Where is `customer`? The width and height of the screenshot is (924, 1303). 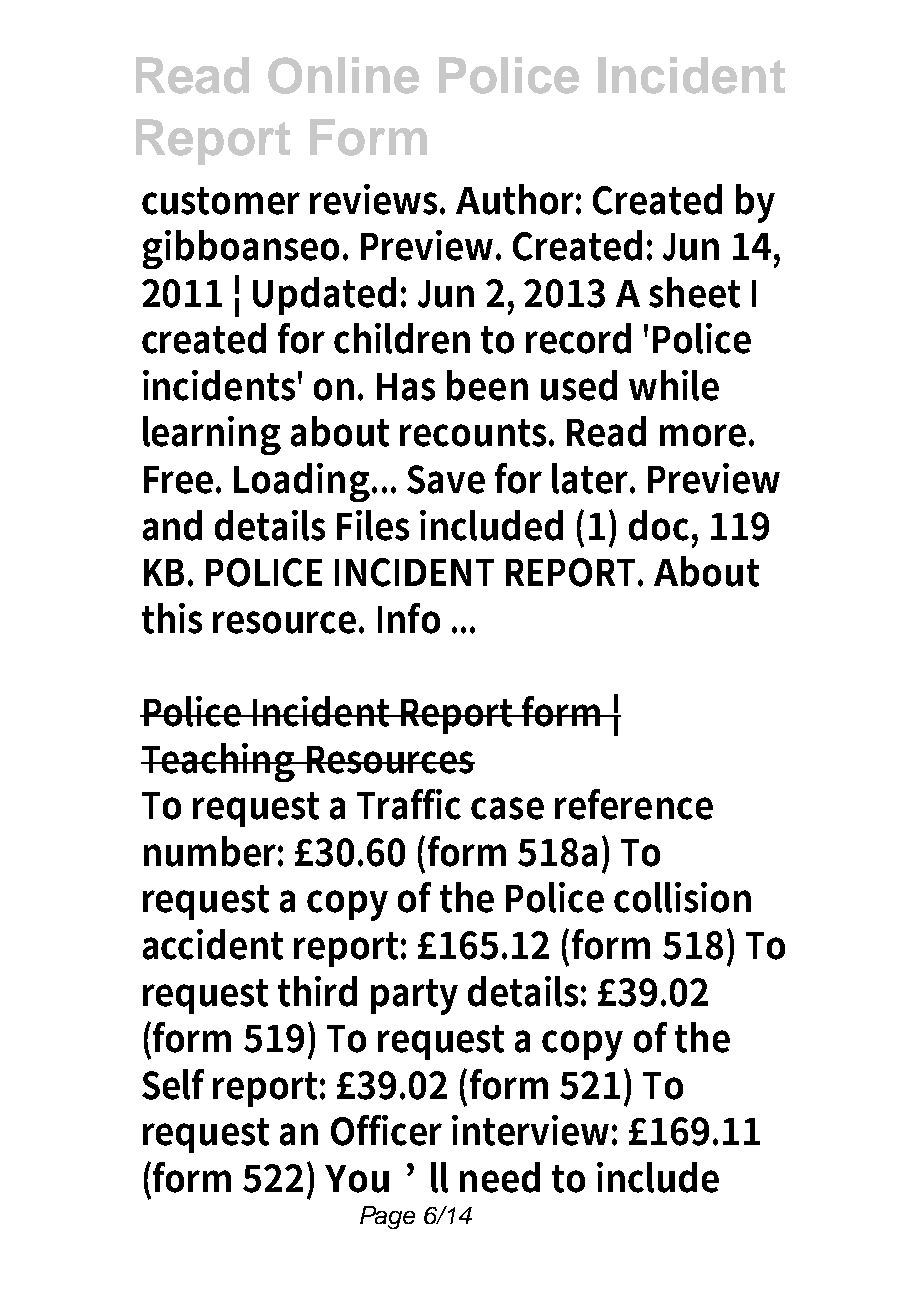
customer is located at coordinates (221, 201).
